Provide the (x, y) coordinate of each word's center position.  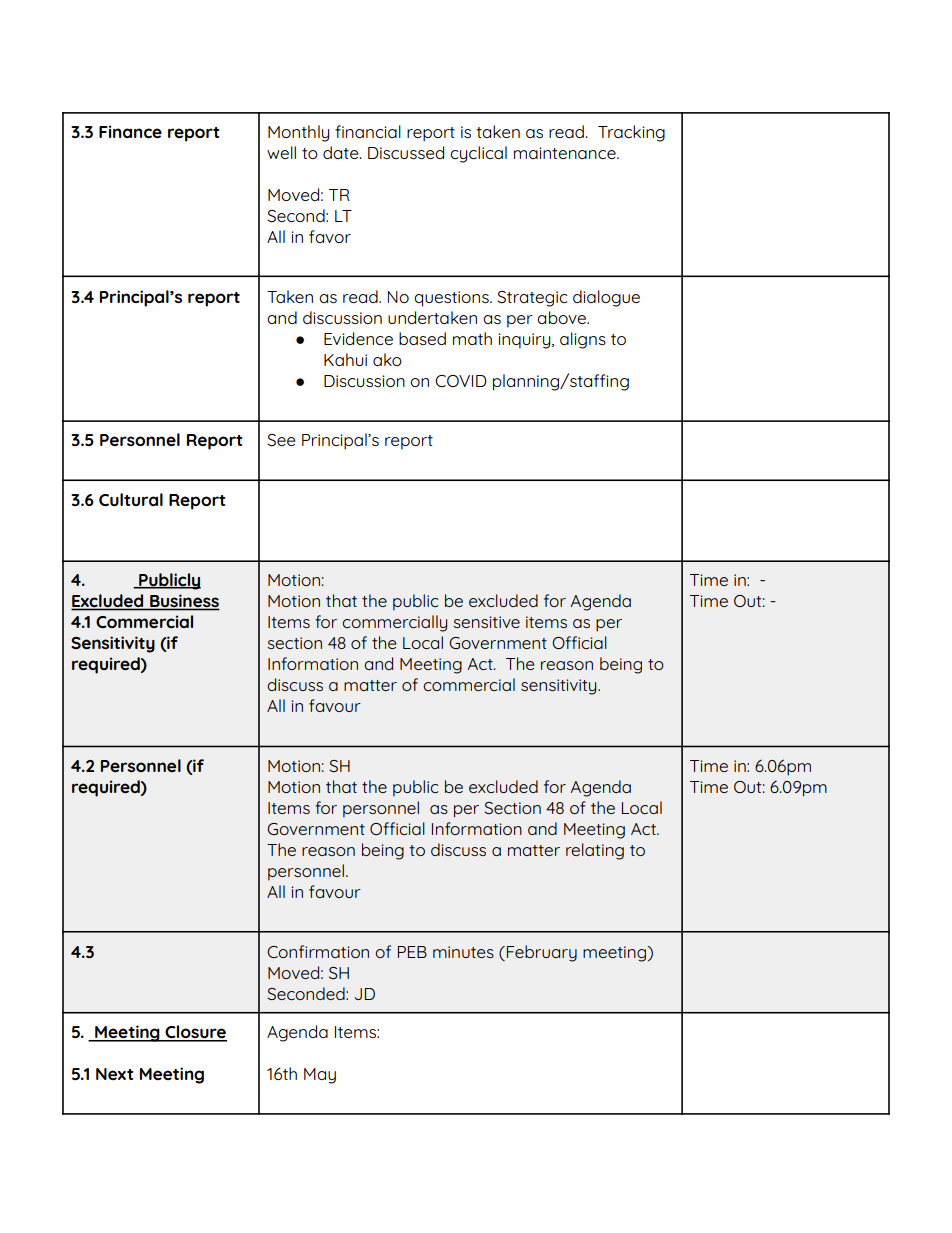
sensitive (486, 622)
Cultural (131, 499)
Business (184, 602)
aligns (583, 340)
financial (368, 131)
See (281, 440)
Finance (130, 131)
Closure (195, 1033)
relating (595, 851)
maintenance (566, 153)
